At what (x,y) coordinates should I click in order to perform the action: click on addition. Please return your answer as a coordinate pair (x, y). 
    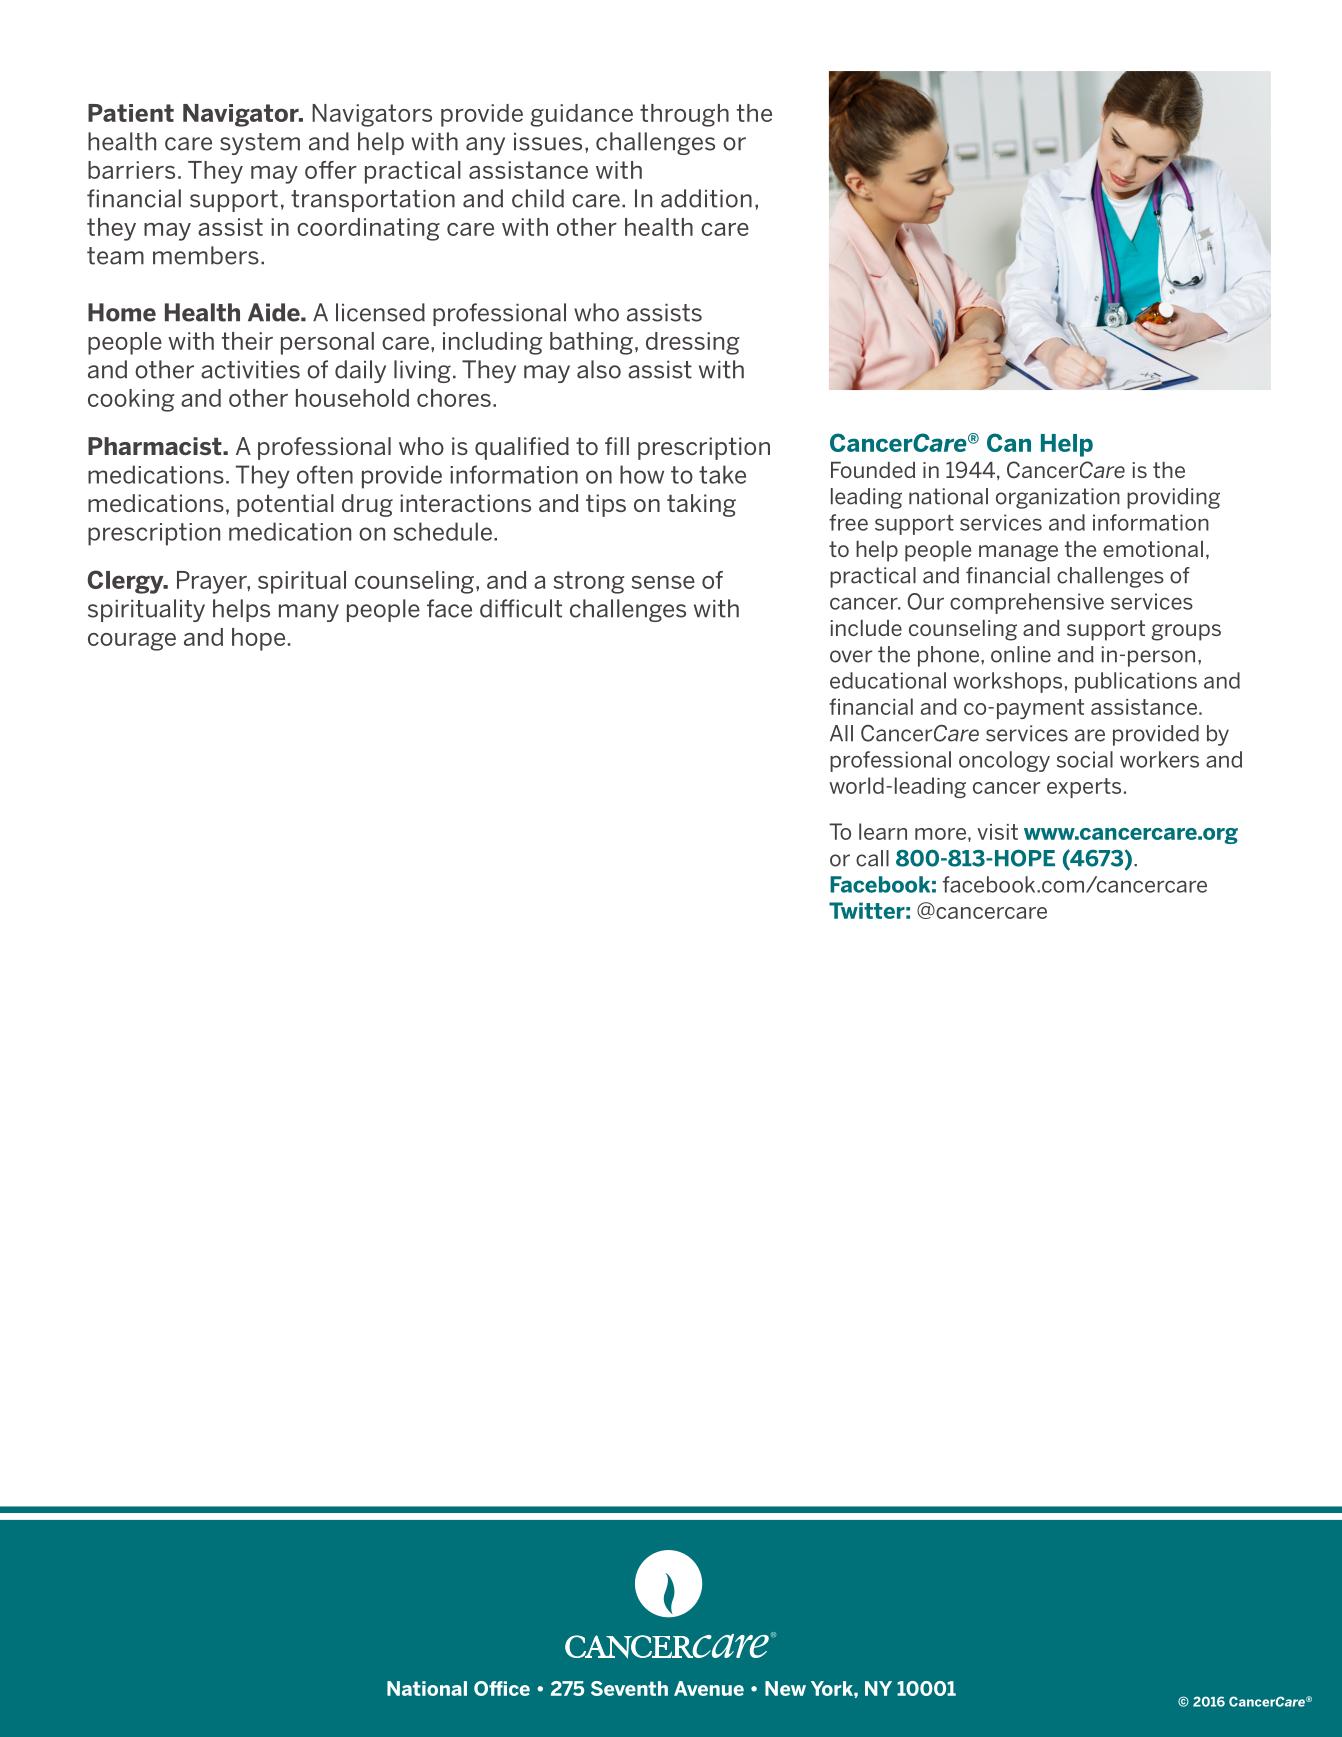
    Looking at the image, I should click on (706, 198).
